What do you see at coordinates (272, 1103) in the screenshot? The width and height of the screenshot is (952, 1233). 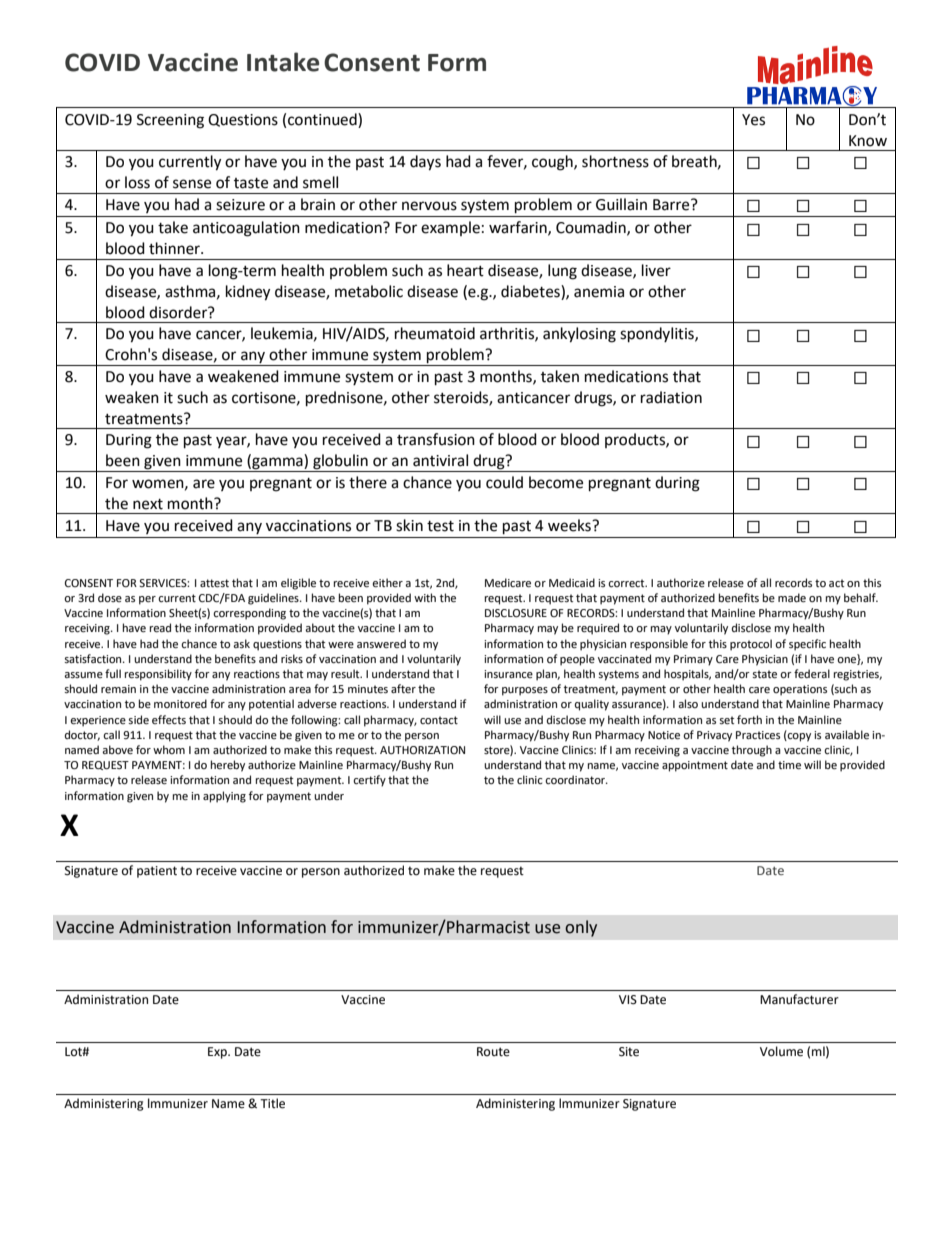 I see `Title` at bounding box center [272, 1103].
